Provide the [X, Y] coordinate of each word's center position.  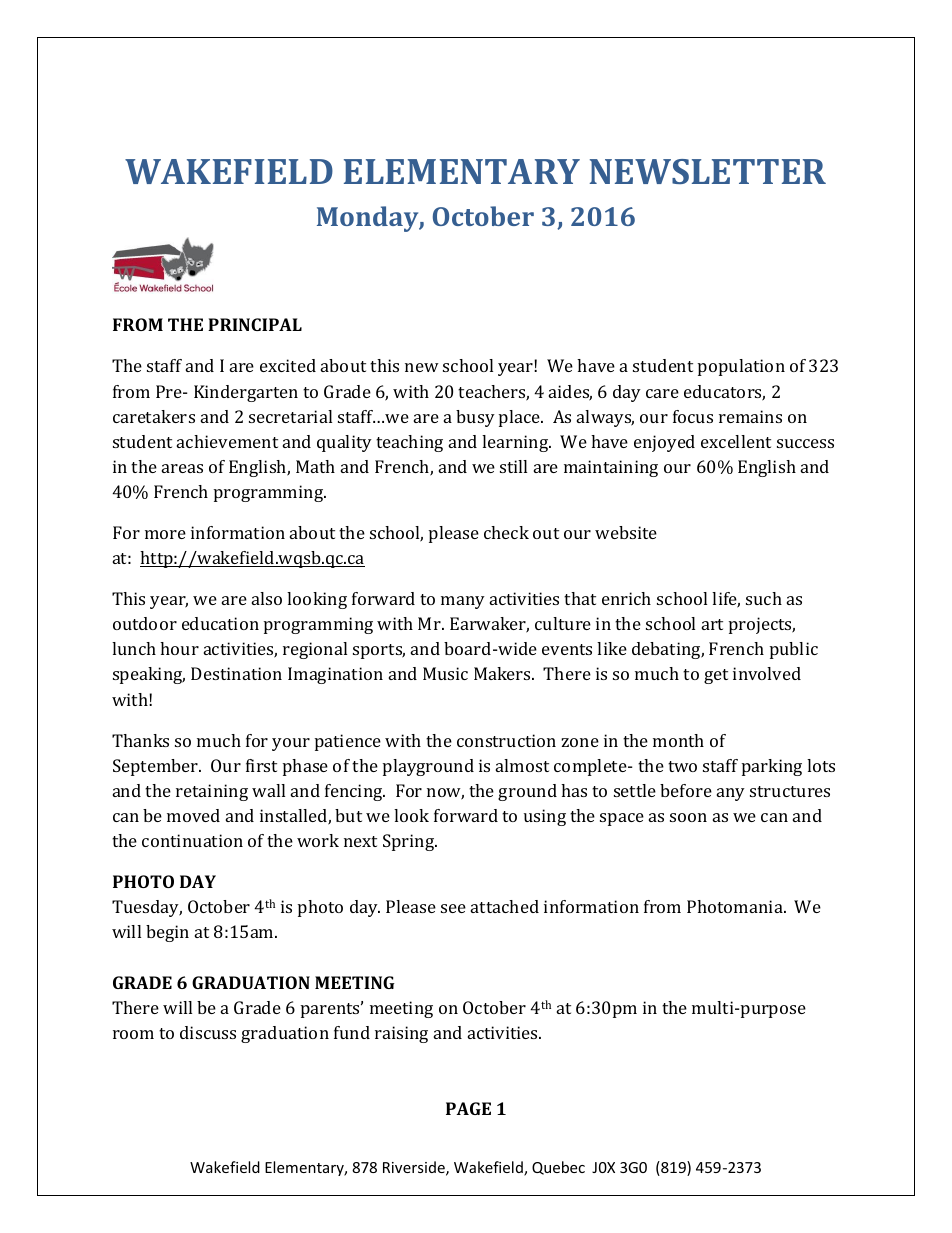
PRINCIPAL [255, 324]
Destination [236, 673]
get [716, 676]
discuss [208, 1032]
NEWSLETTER [708, 171]
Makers [503, 673]
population [741, 367]
